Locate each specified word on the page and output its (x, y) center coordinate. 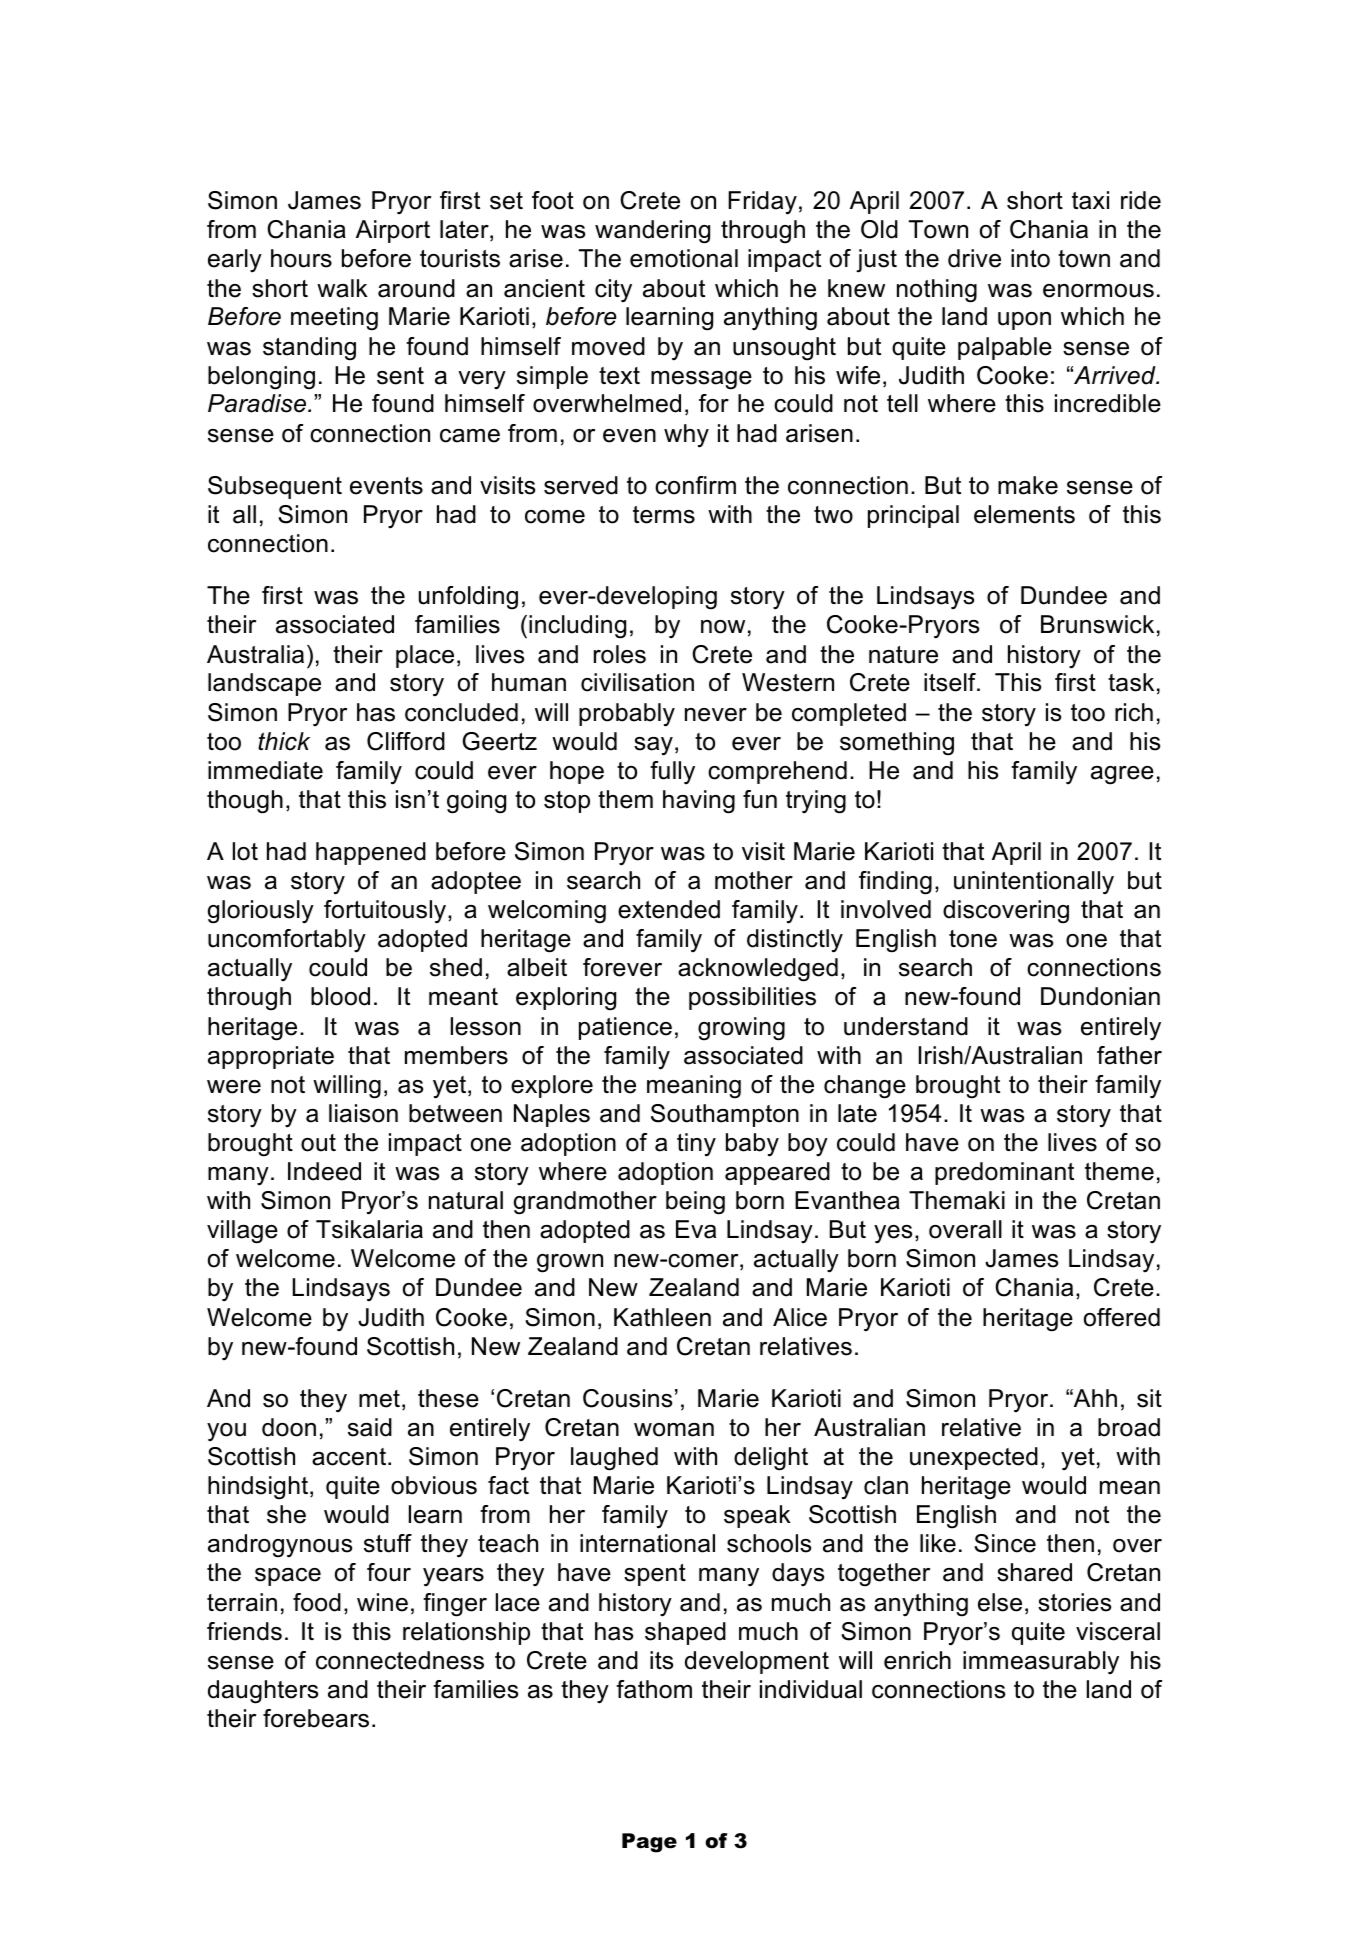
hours (301, 258)
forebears (316, 1718)
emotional (684, 258)
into (1030, 258)
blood (340, 996)
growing (741, 1029)
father (1129, 1055)
